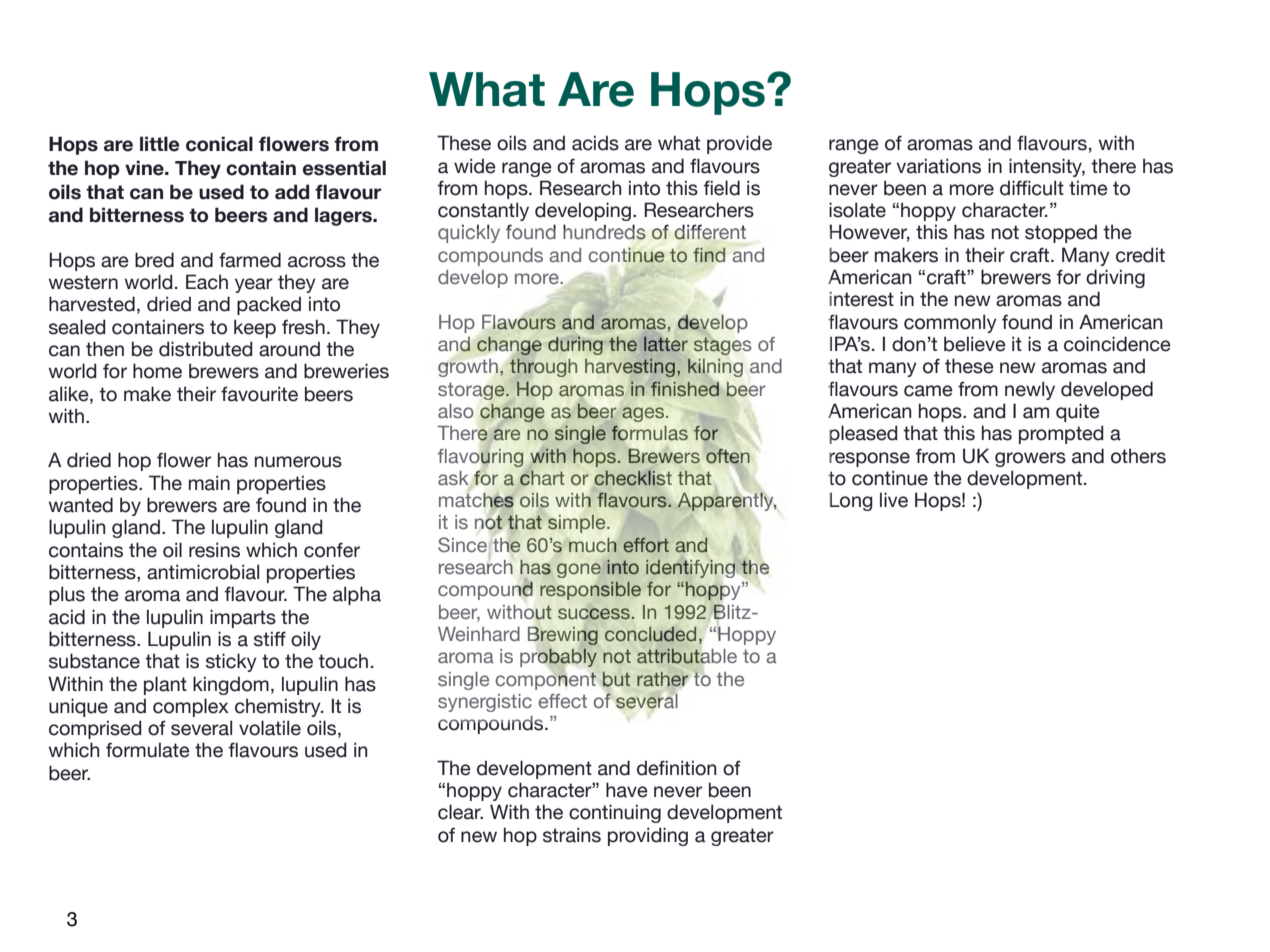 This screenshot has height=952, width=1270. What do you see at coordinates (255, 328) in the screenshot?
I see `keep` at bounding box center [255, 328].
